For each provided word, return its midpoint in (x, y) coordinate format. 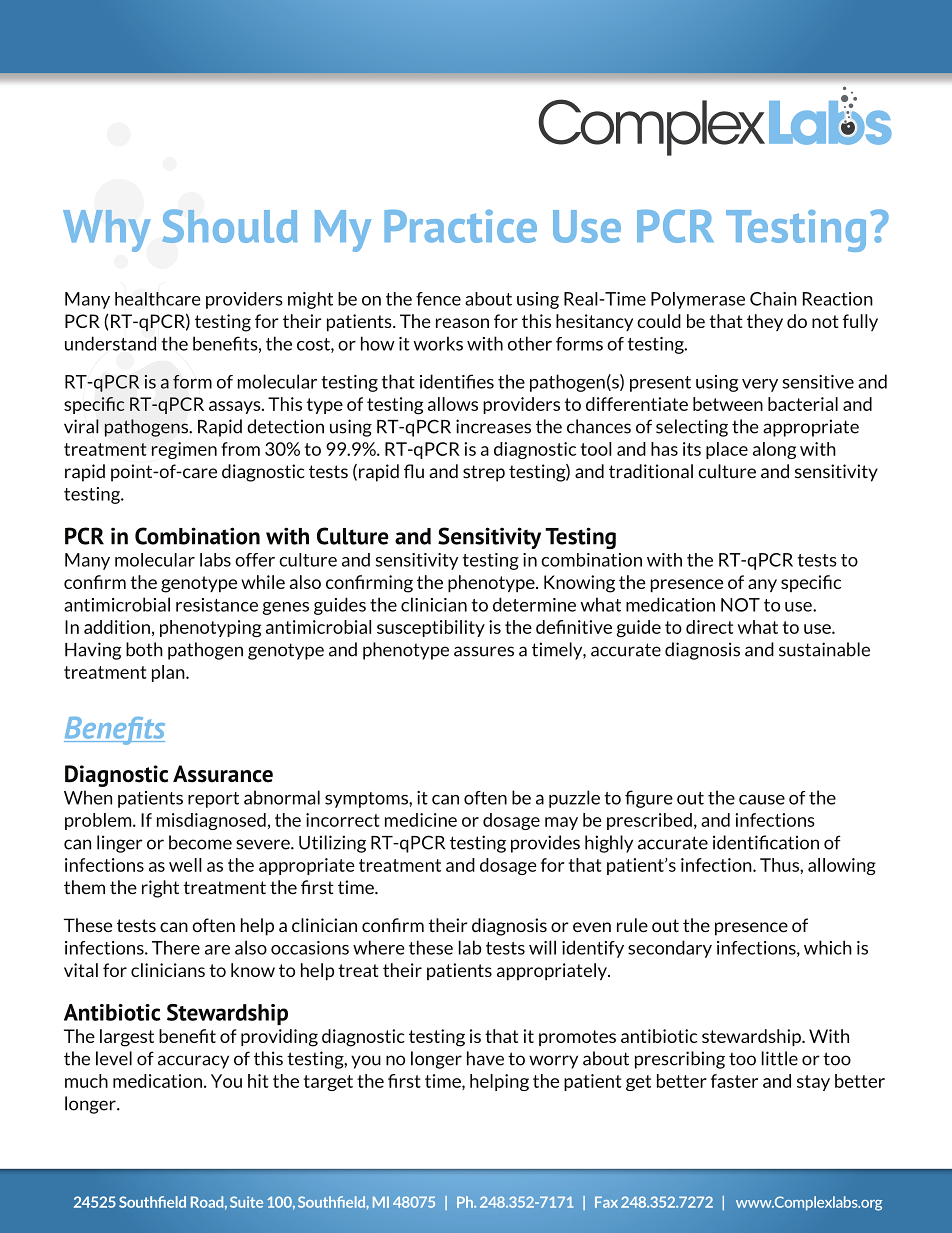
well (185, 865)
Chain (773, 299)
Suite (246, 1202)
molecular (155, 560)
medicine (421, 820)
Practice (460, 226)
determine (534, 604)
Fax (606, 1202)
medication (670, 604)
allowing (842, 866)
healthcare (157, 299)
